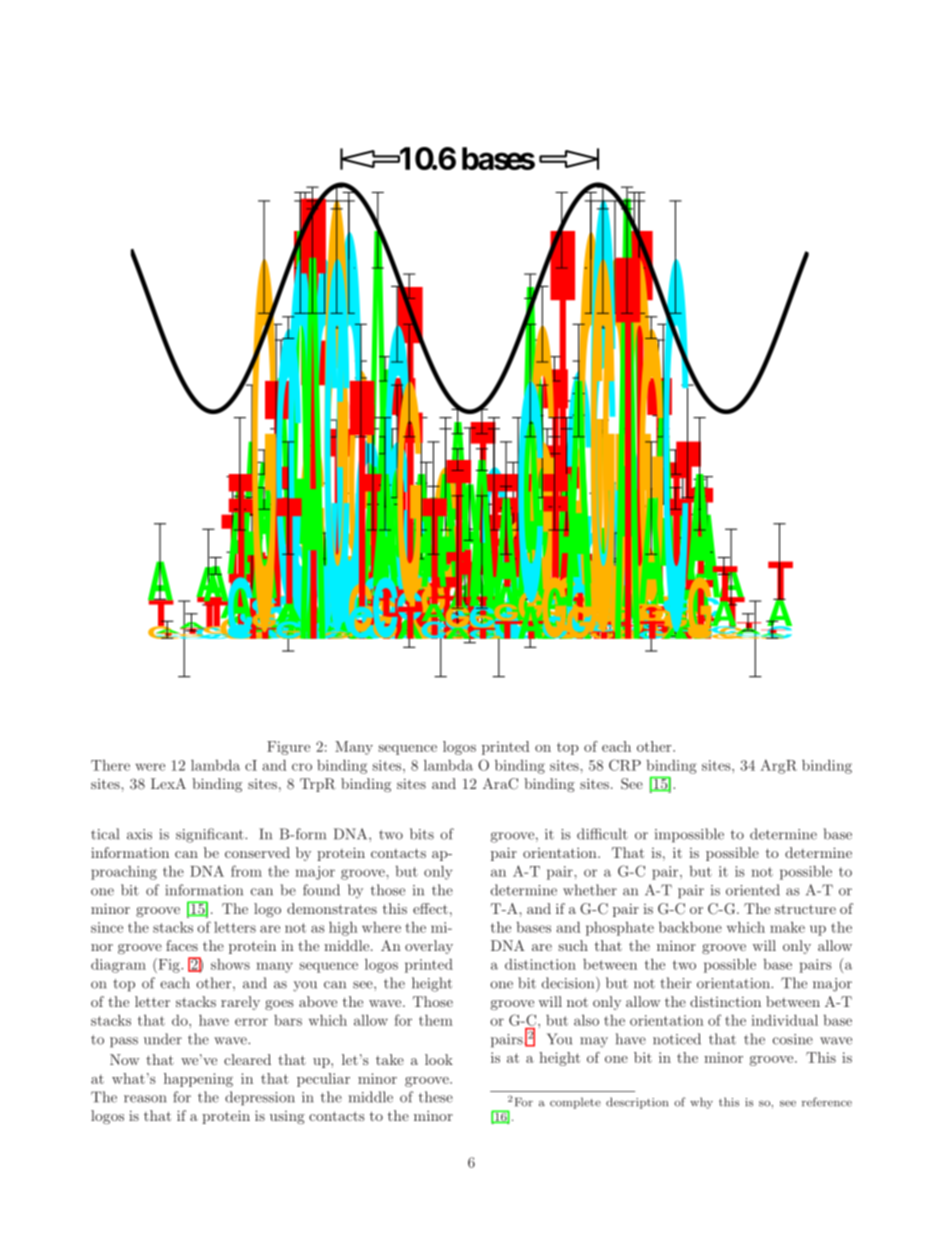 This document has height=1233, width=952. What do you see at coordinates (753, 890) in the document?
I see `oriented` at bounding box center [753, 890].
